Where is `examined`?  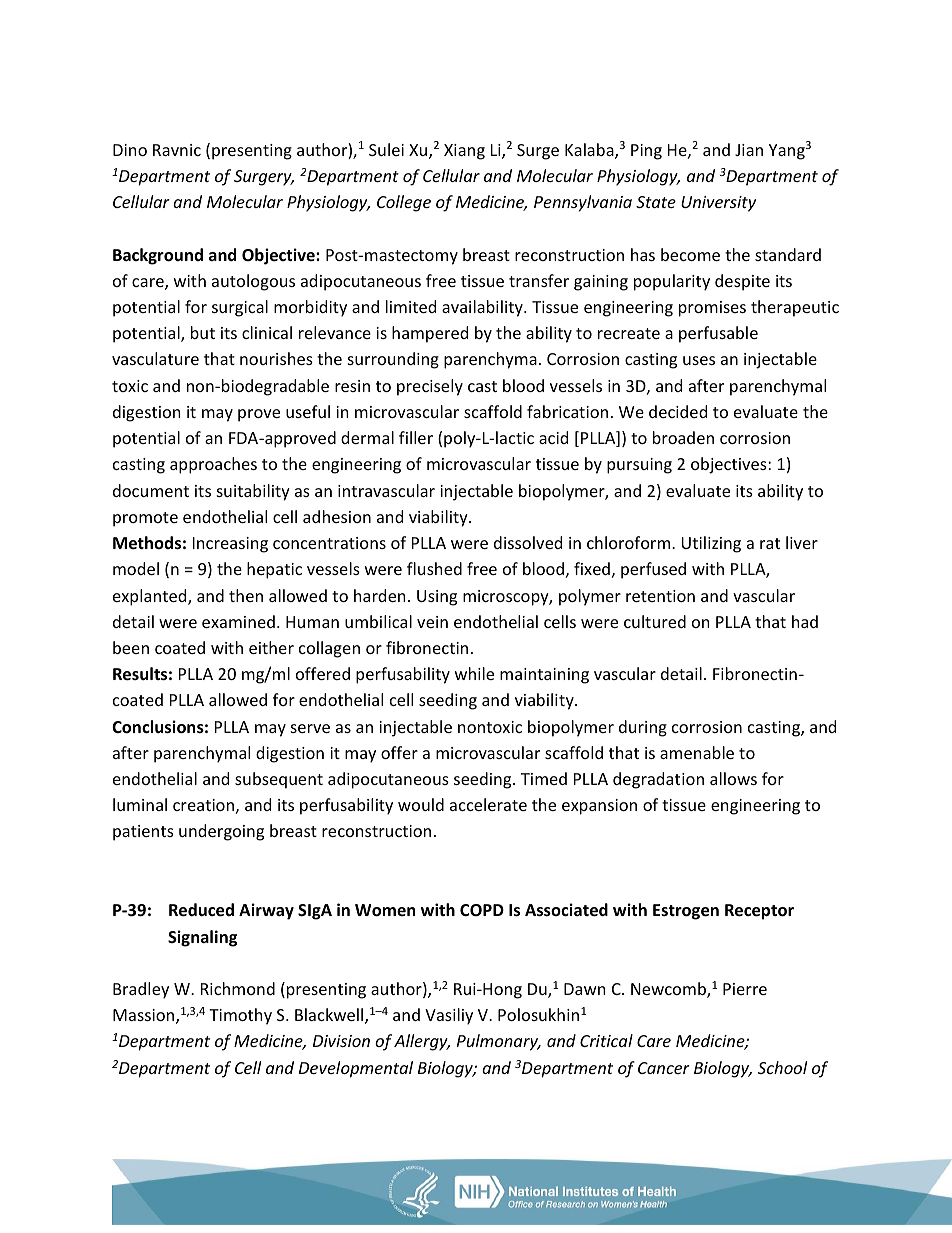 examined is located at coordinates (238, 621).
